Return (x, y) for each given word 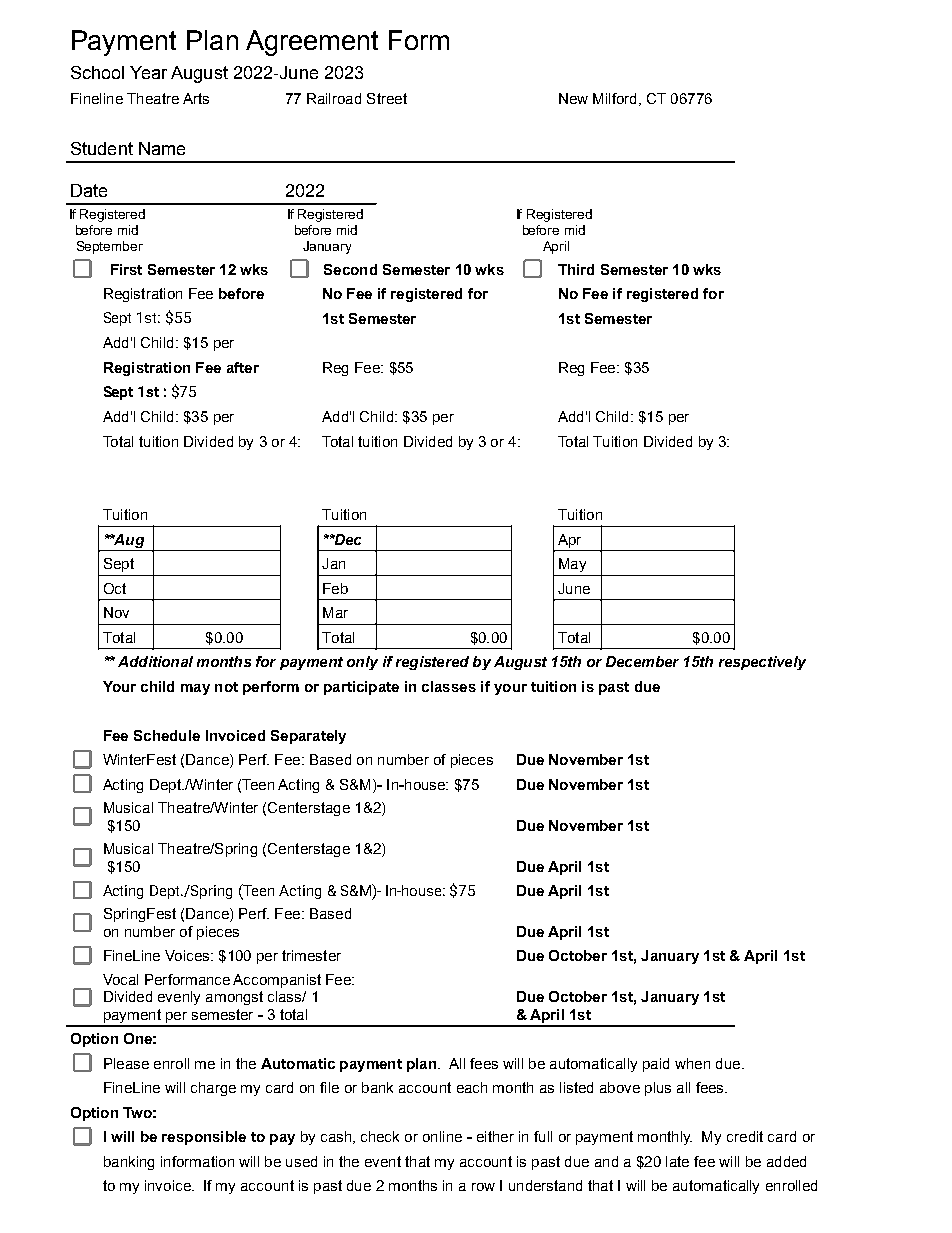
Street (387, 98)
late (677, 1161)
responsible (204, 1138)
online (442, 1136)
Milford (614, 98)
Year (148, 72)
